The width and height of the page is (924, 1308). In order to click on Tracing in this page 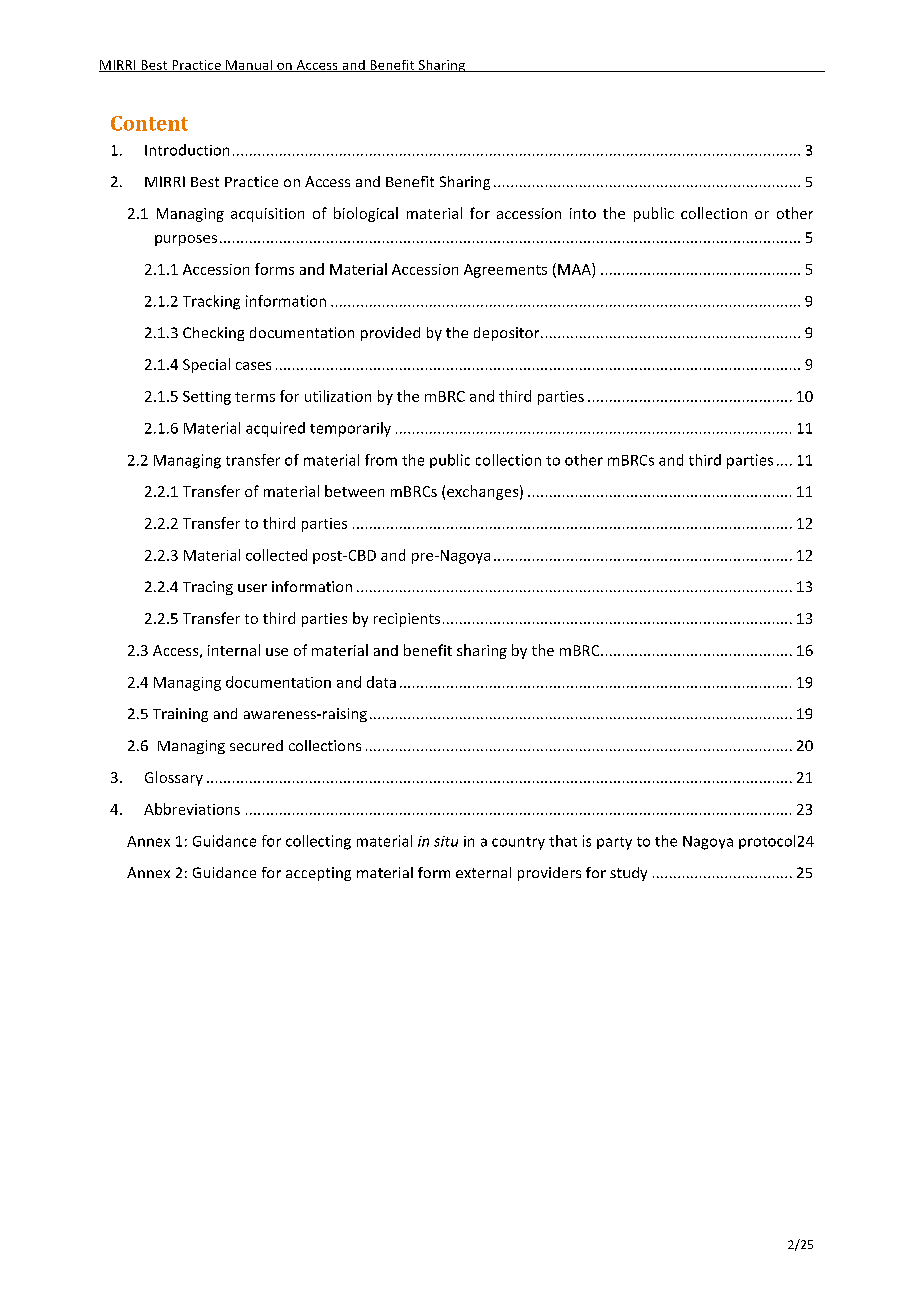, I will do `click(208, 588)`.
